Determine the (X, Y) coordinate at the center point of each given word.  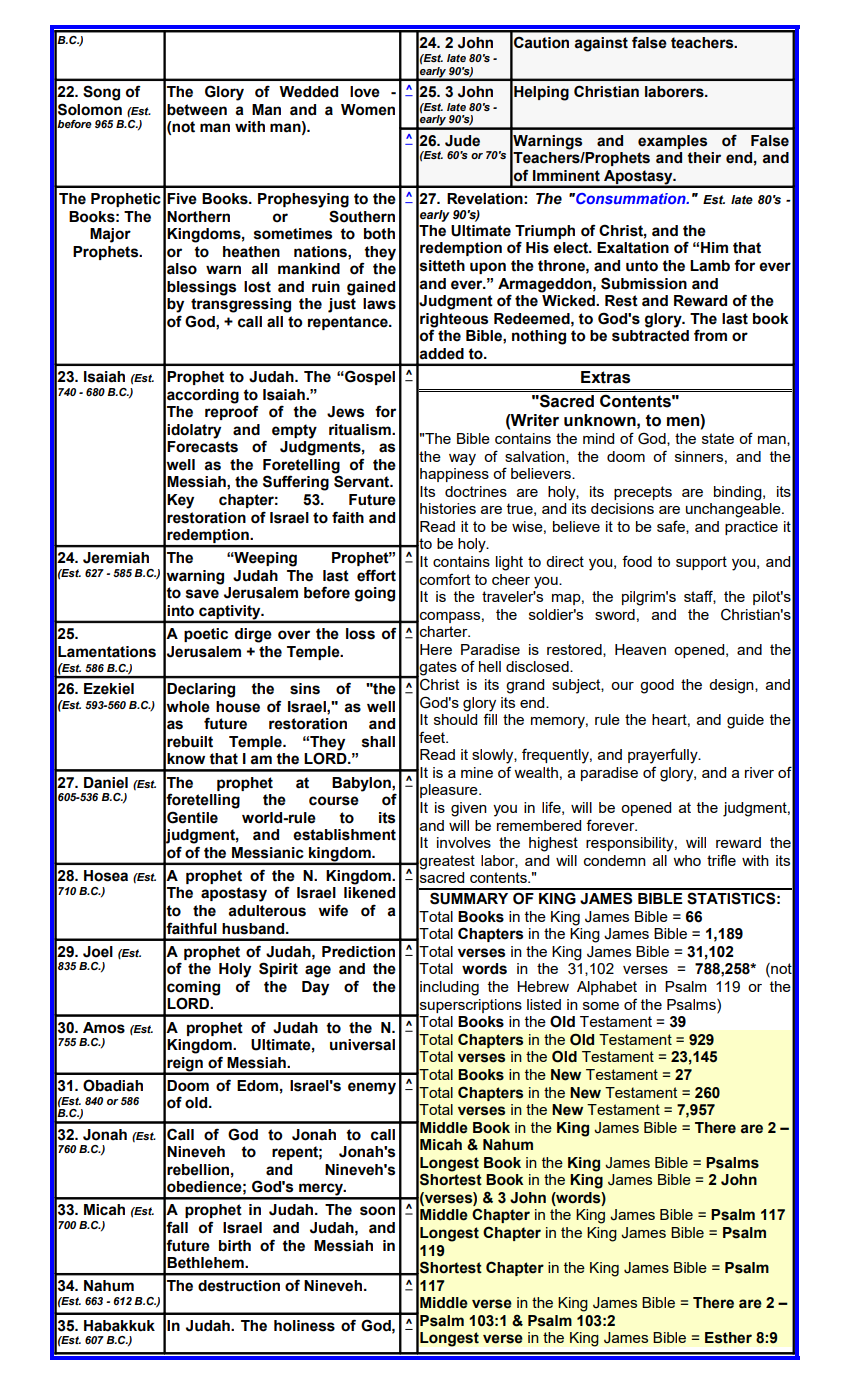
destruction (239, 1286)
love (365, 92)
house (238, 707)
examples (672, 142)
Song (101, 93)
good (657, 686)
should (455, 719)
